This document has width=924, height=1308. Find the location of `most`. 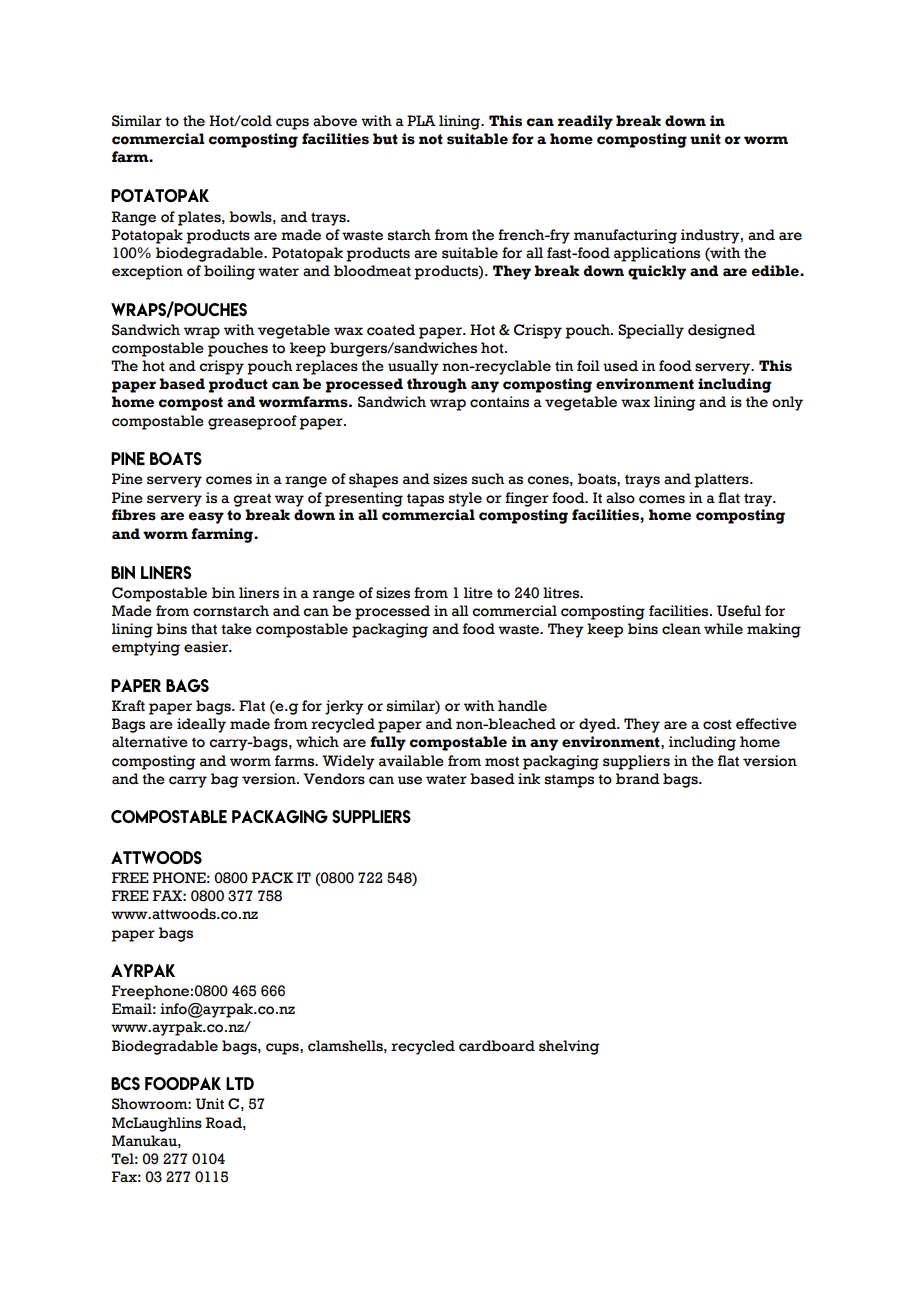

most is located at coordinates (502, 761).
